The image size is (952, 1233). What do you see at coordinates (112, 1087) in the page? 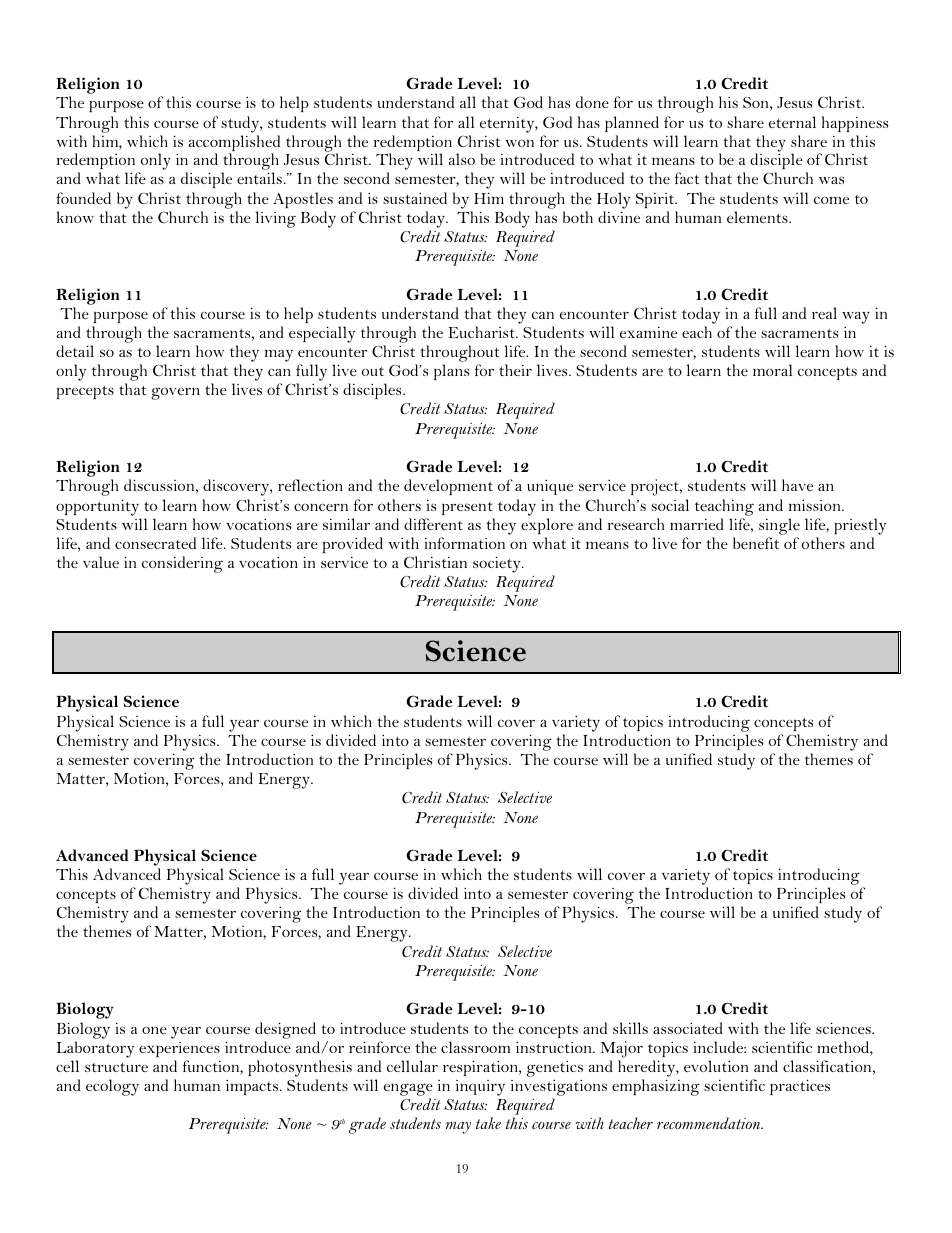
I see `ecology` at bounding box center [112, 1087].
